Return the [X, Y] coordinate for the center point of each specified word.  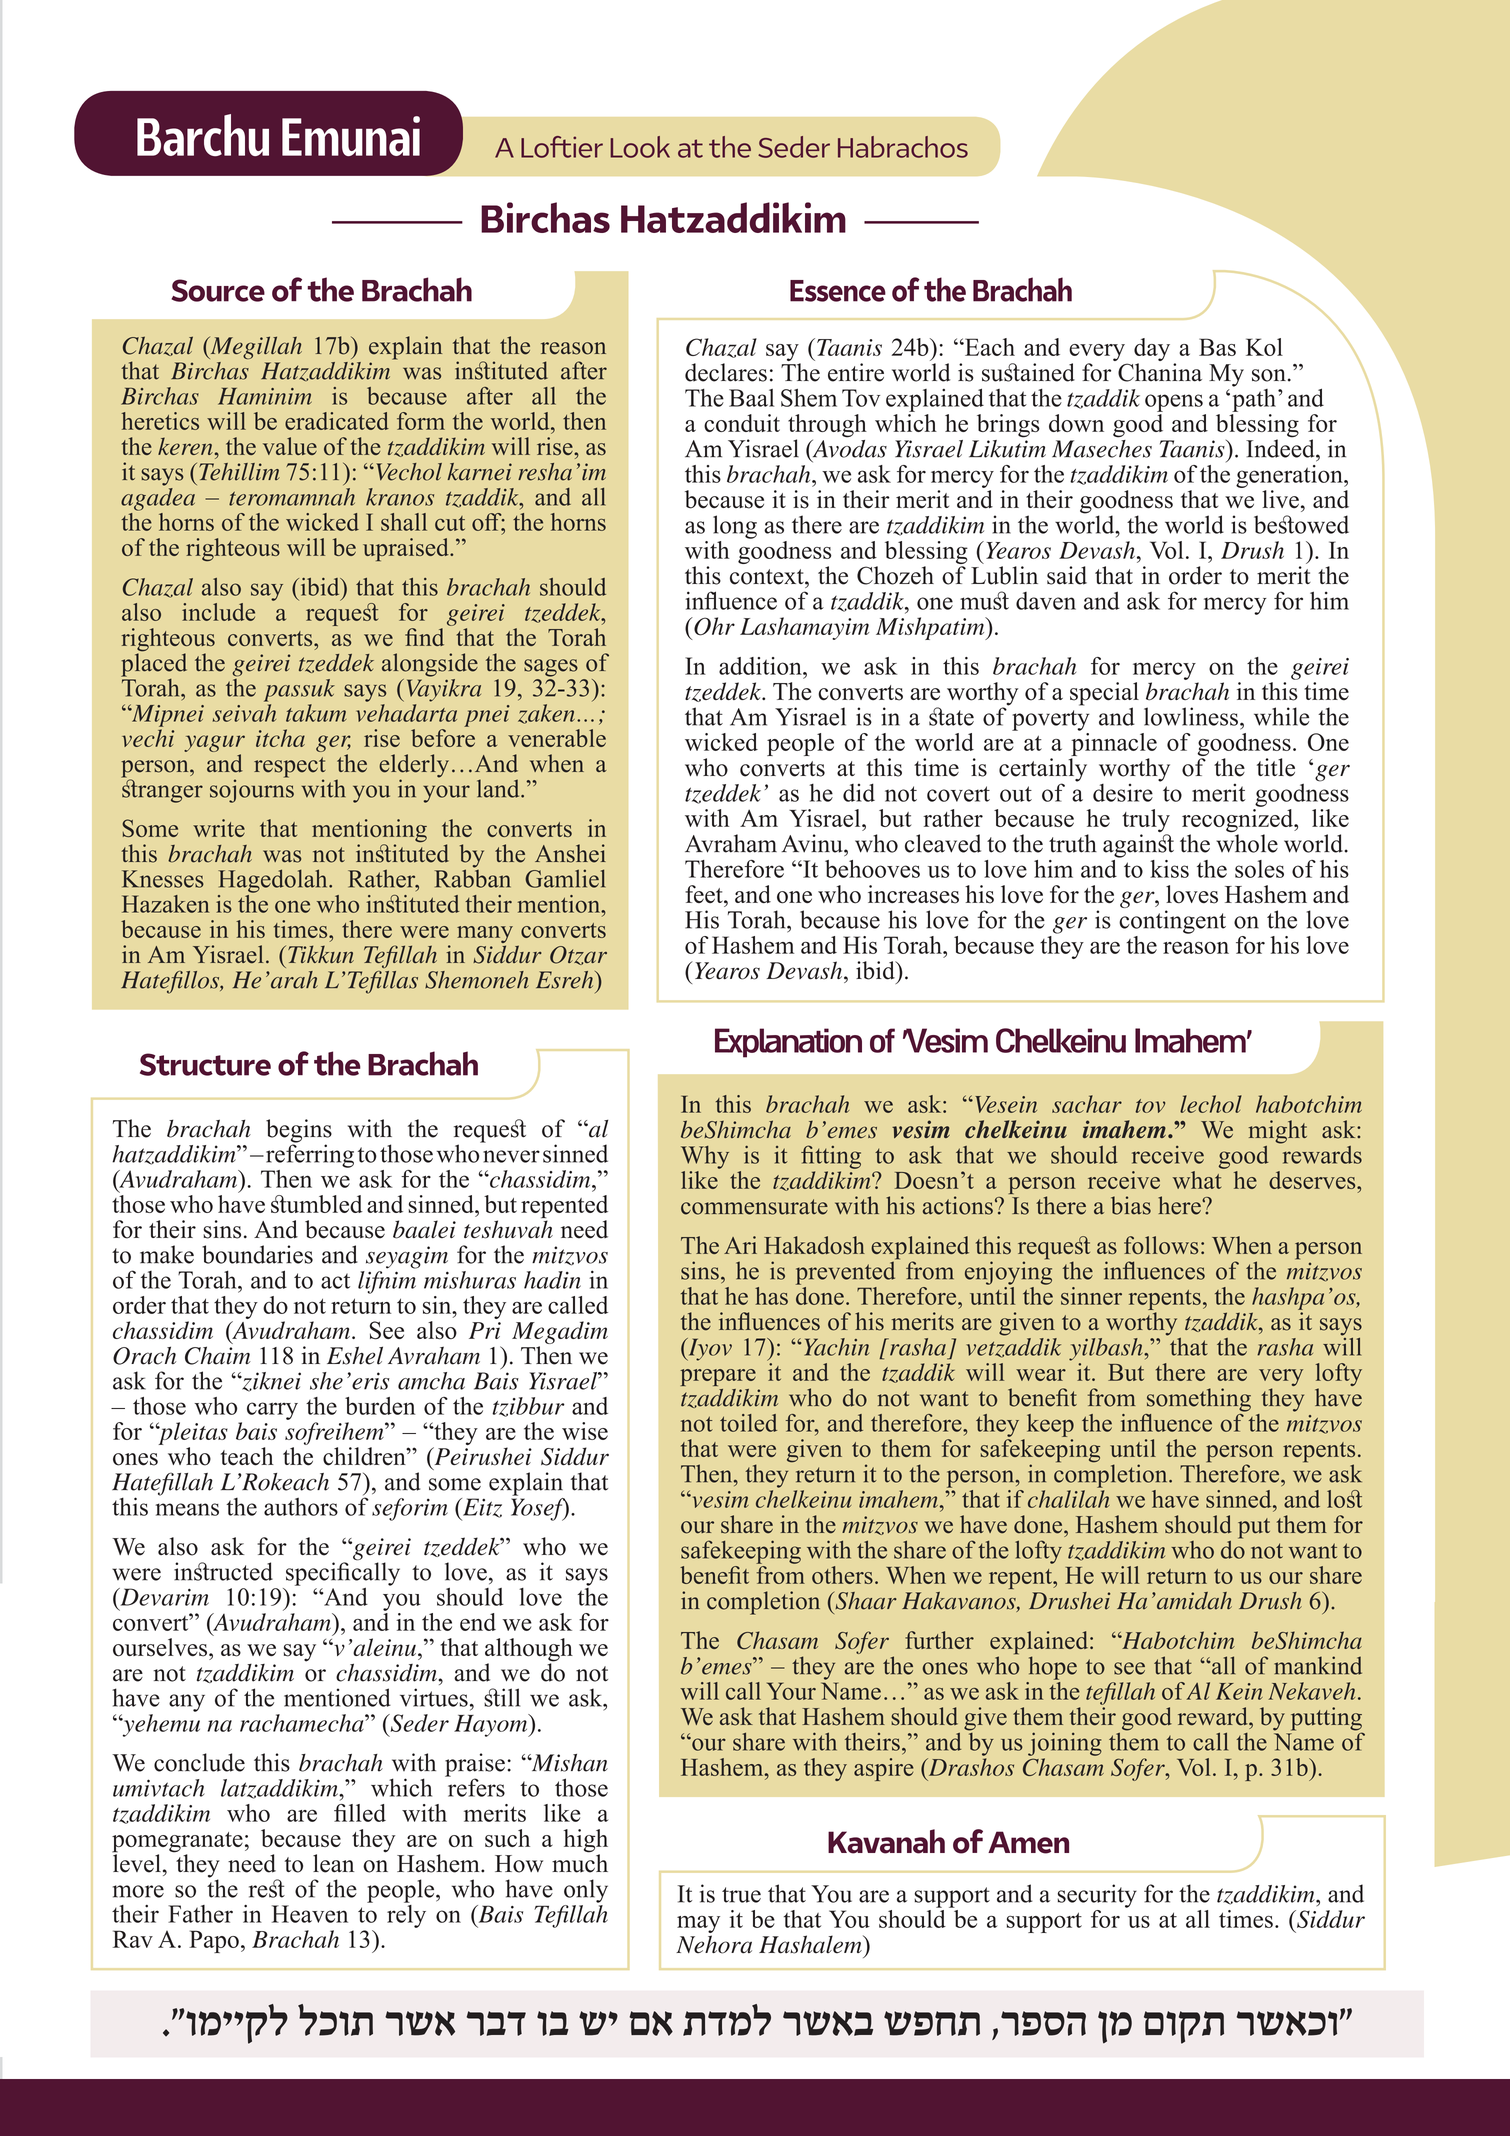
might [1277, 1132]
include [218, 612]
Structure [205, 1064]
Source [218, 290]
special [1104, 695]
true [741, 1895]
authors [301, 1506]
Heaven [310, 1914]
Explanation [788, 1043]
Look [640, 147]
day [1152, 351]
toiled [748, 1423]
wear [1041, 1375]
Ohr [713, 626]
